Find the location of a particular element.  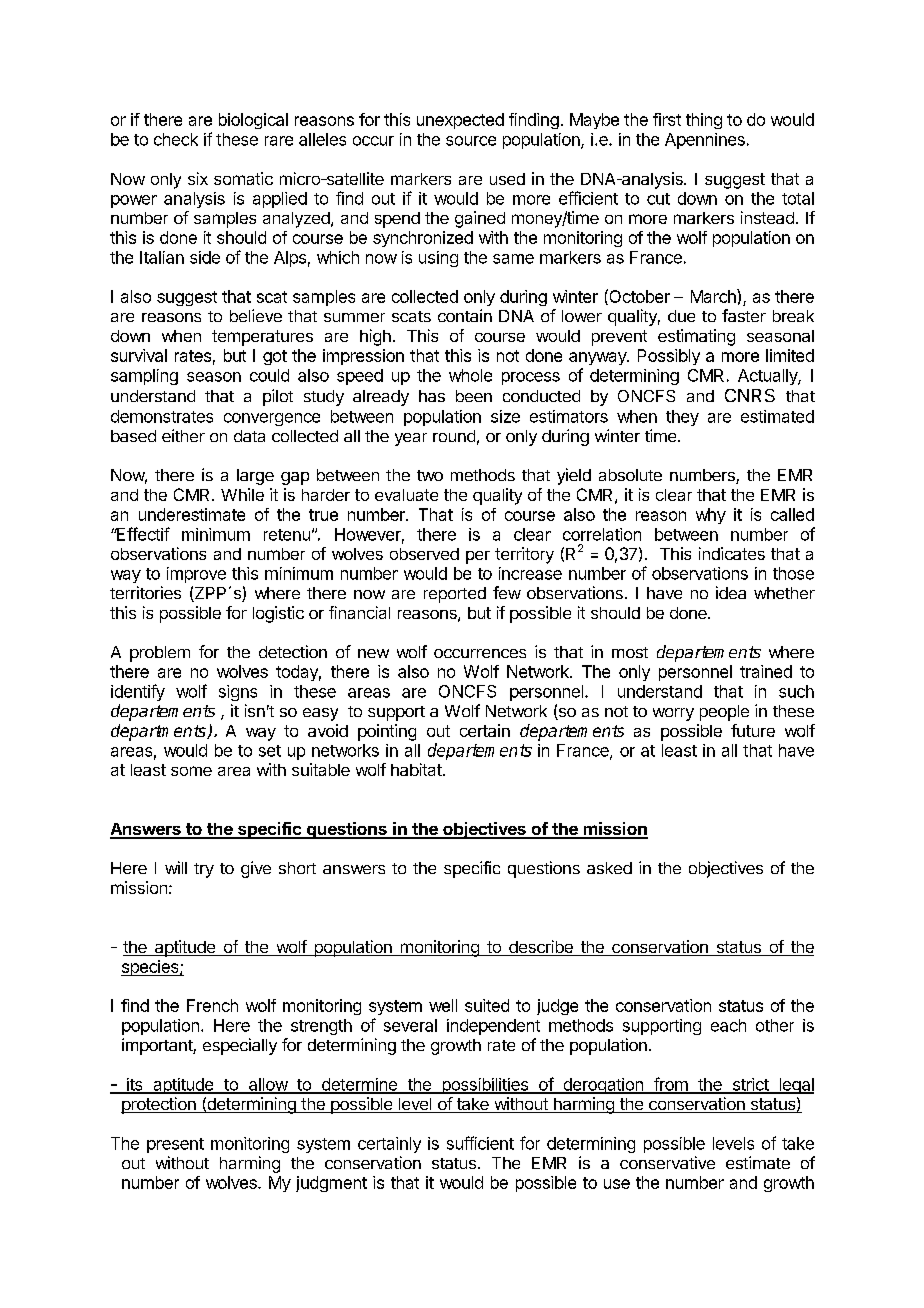

six is located at coordinates (198, 178).
